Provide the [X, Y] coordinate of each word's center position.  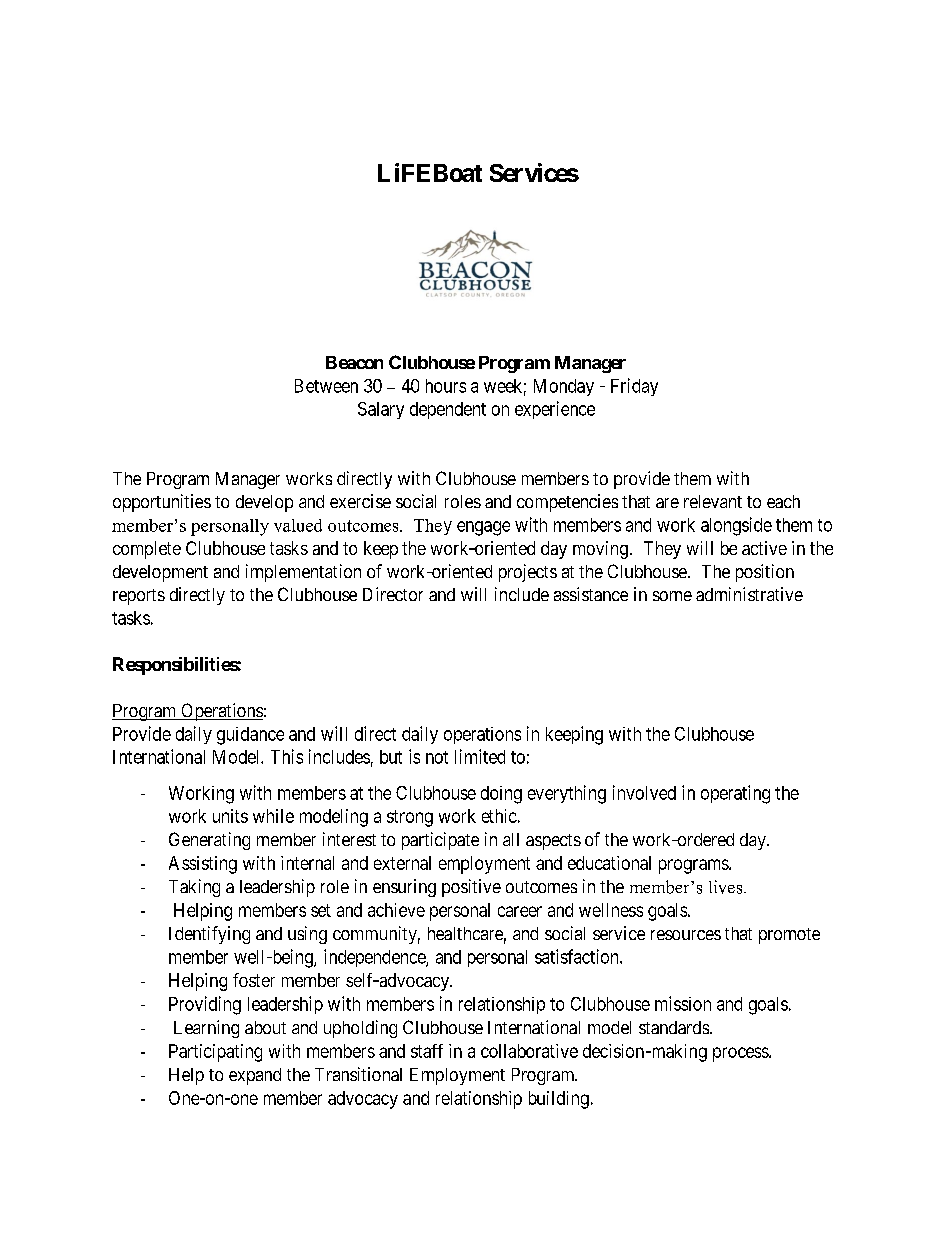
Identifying [209, 935]
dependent [448, 410]
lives [727, 887]
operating [735, 794]
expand [255, 1076]
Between [326, 386]
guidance [250, 736]
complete [147, 550]
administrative [749, 594]
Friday [634, 387]
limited [480, 756]
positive [471, 888]
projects [528, 573]
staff [427, 1051]
